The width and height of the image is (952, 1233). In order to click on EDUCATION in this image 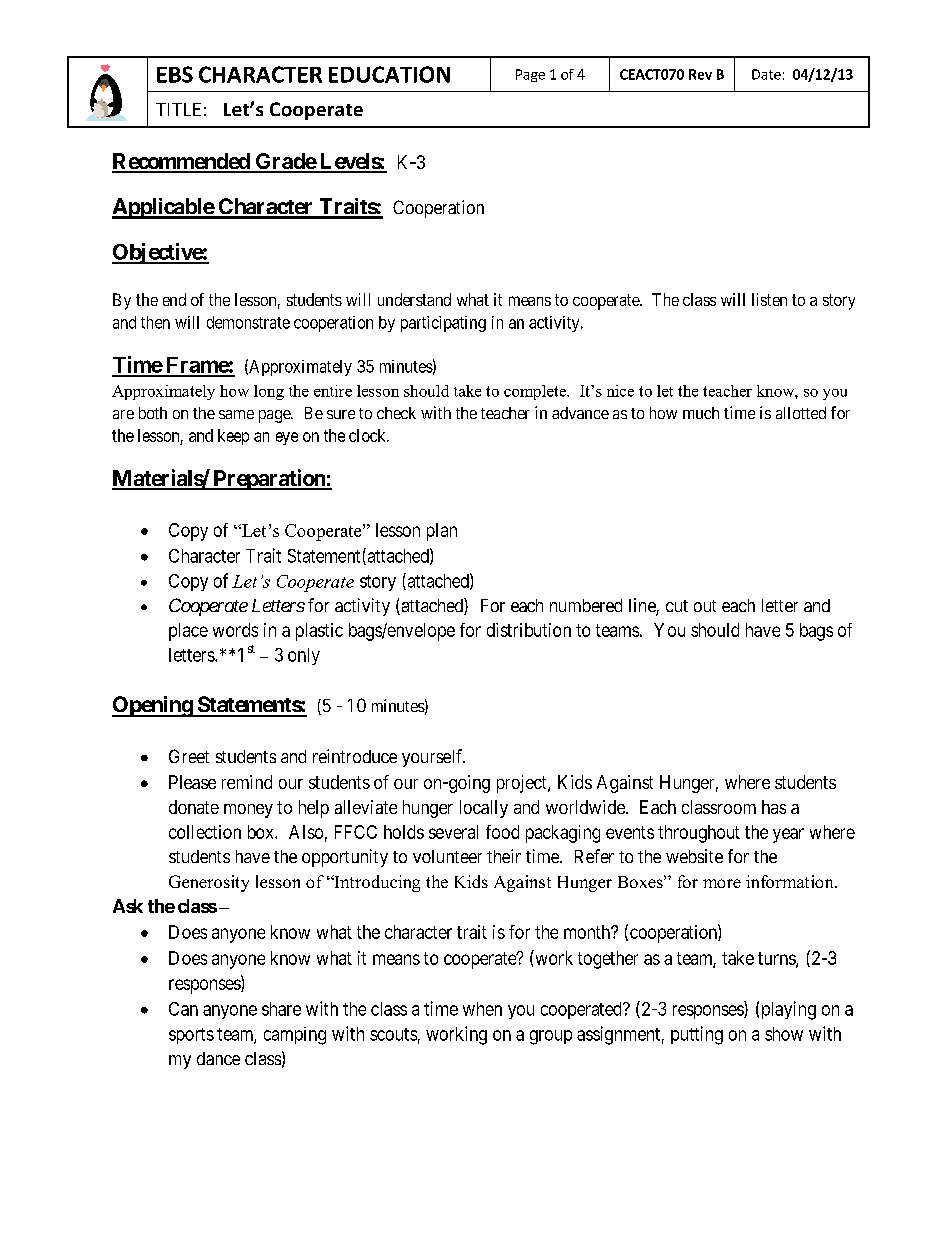, I will do `click(389, 74)`.
